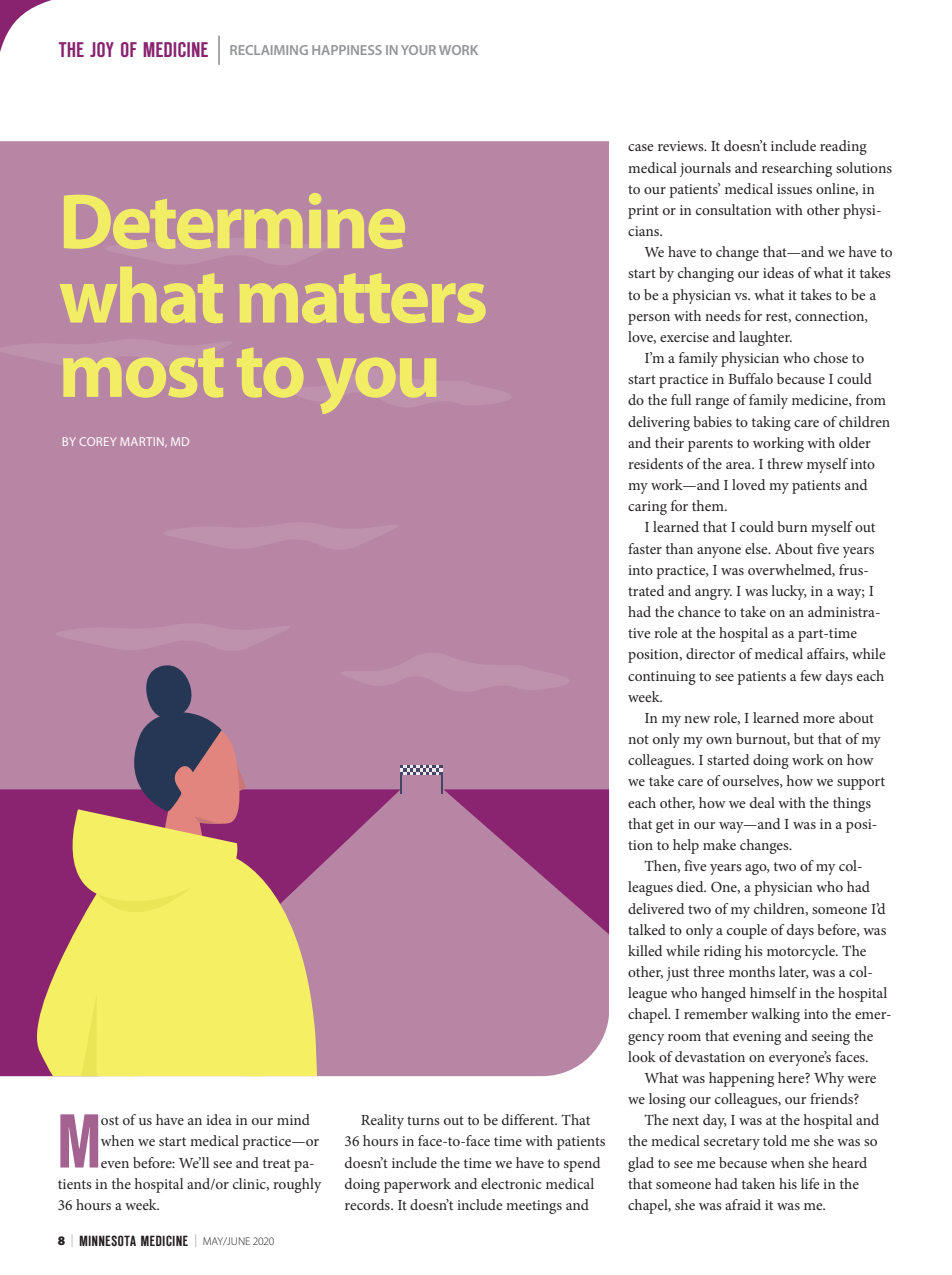 The height and width of the screenshot is (1275, 952). I want to click on YOUR, so click(418, 50).
